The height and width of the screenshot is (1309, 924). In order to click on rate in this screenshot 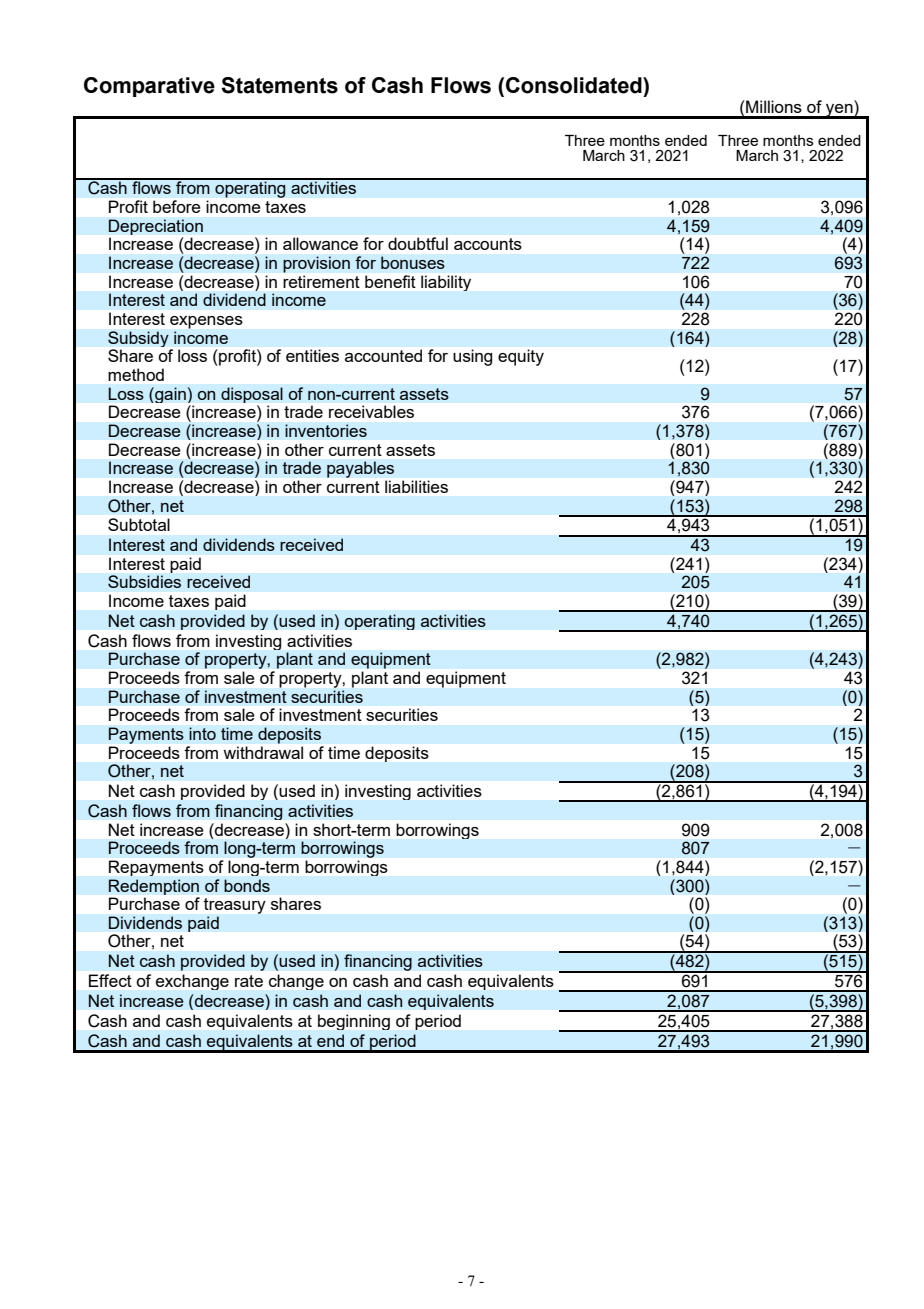, I will do `click(249, 981)`.
